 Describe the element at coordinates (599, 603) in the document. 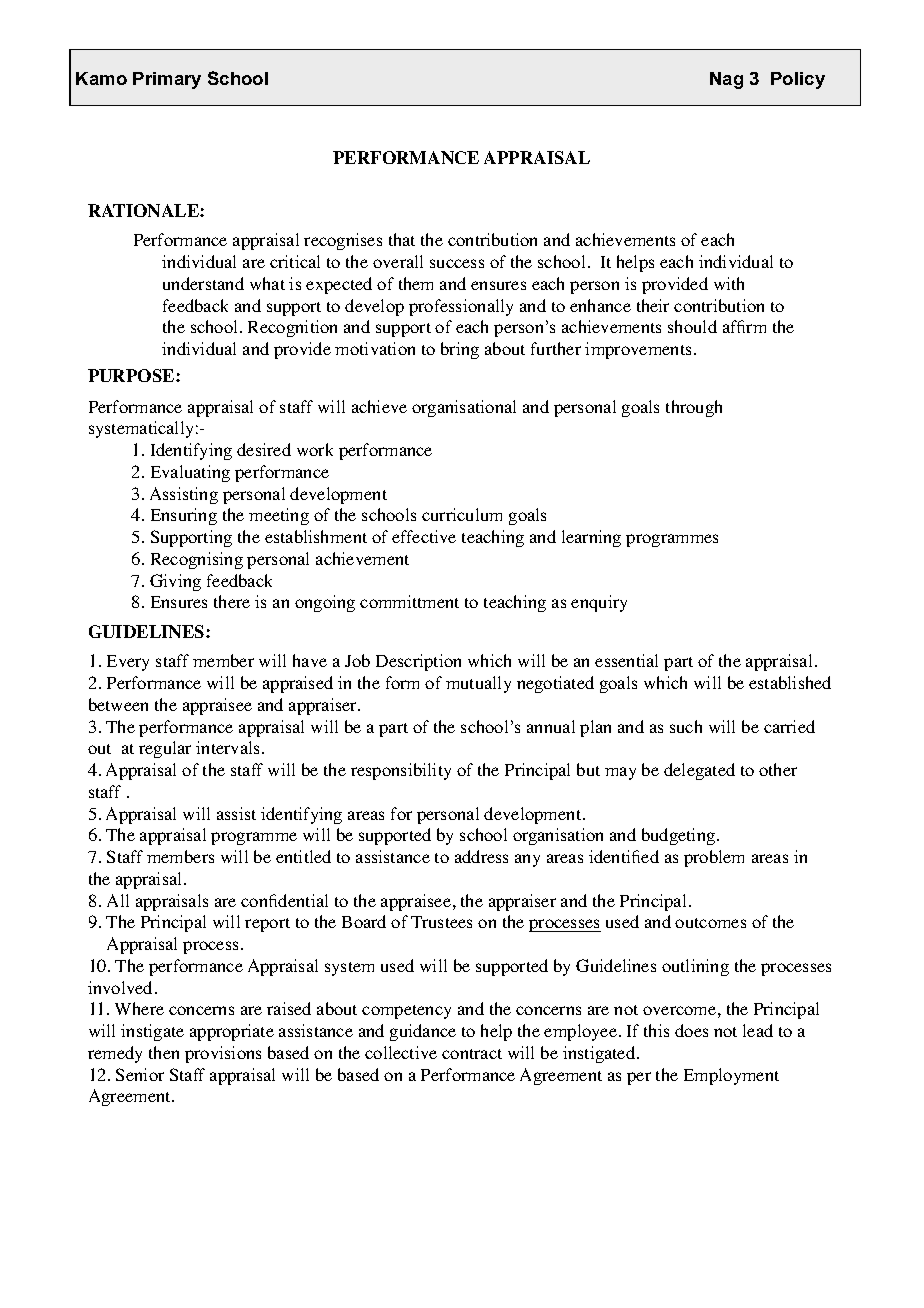

I see `enquiry` at that location.
